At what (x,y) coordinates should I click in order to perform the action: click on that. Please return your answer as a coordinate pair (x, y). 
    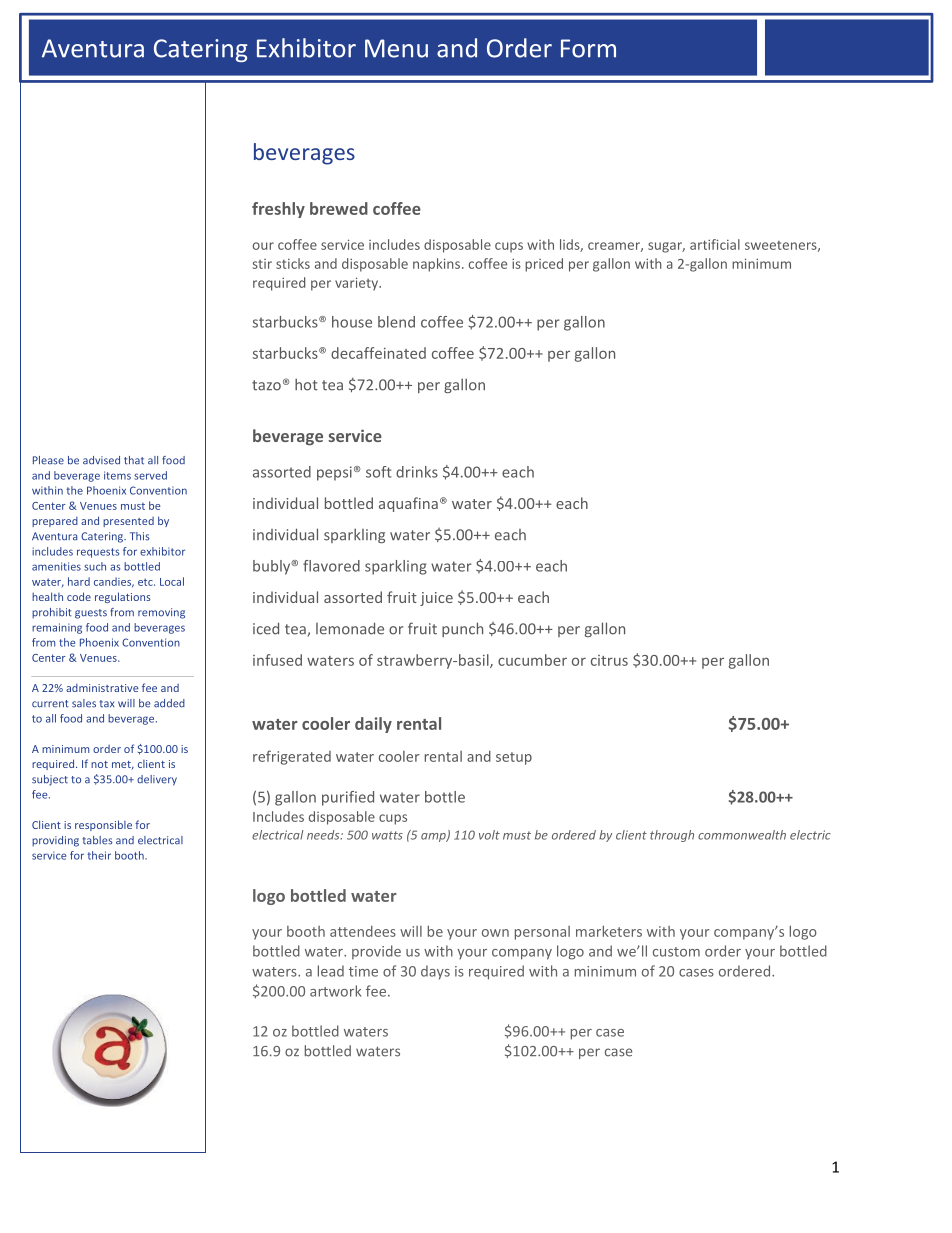
    Looking at the image, I should click on (134, 460).
